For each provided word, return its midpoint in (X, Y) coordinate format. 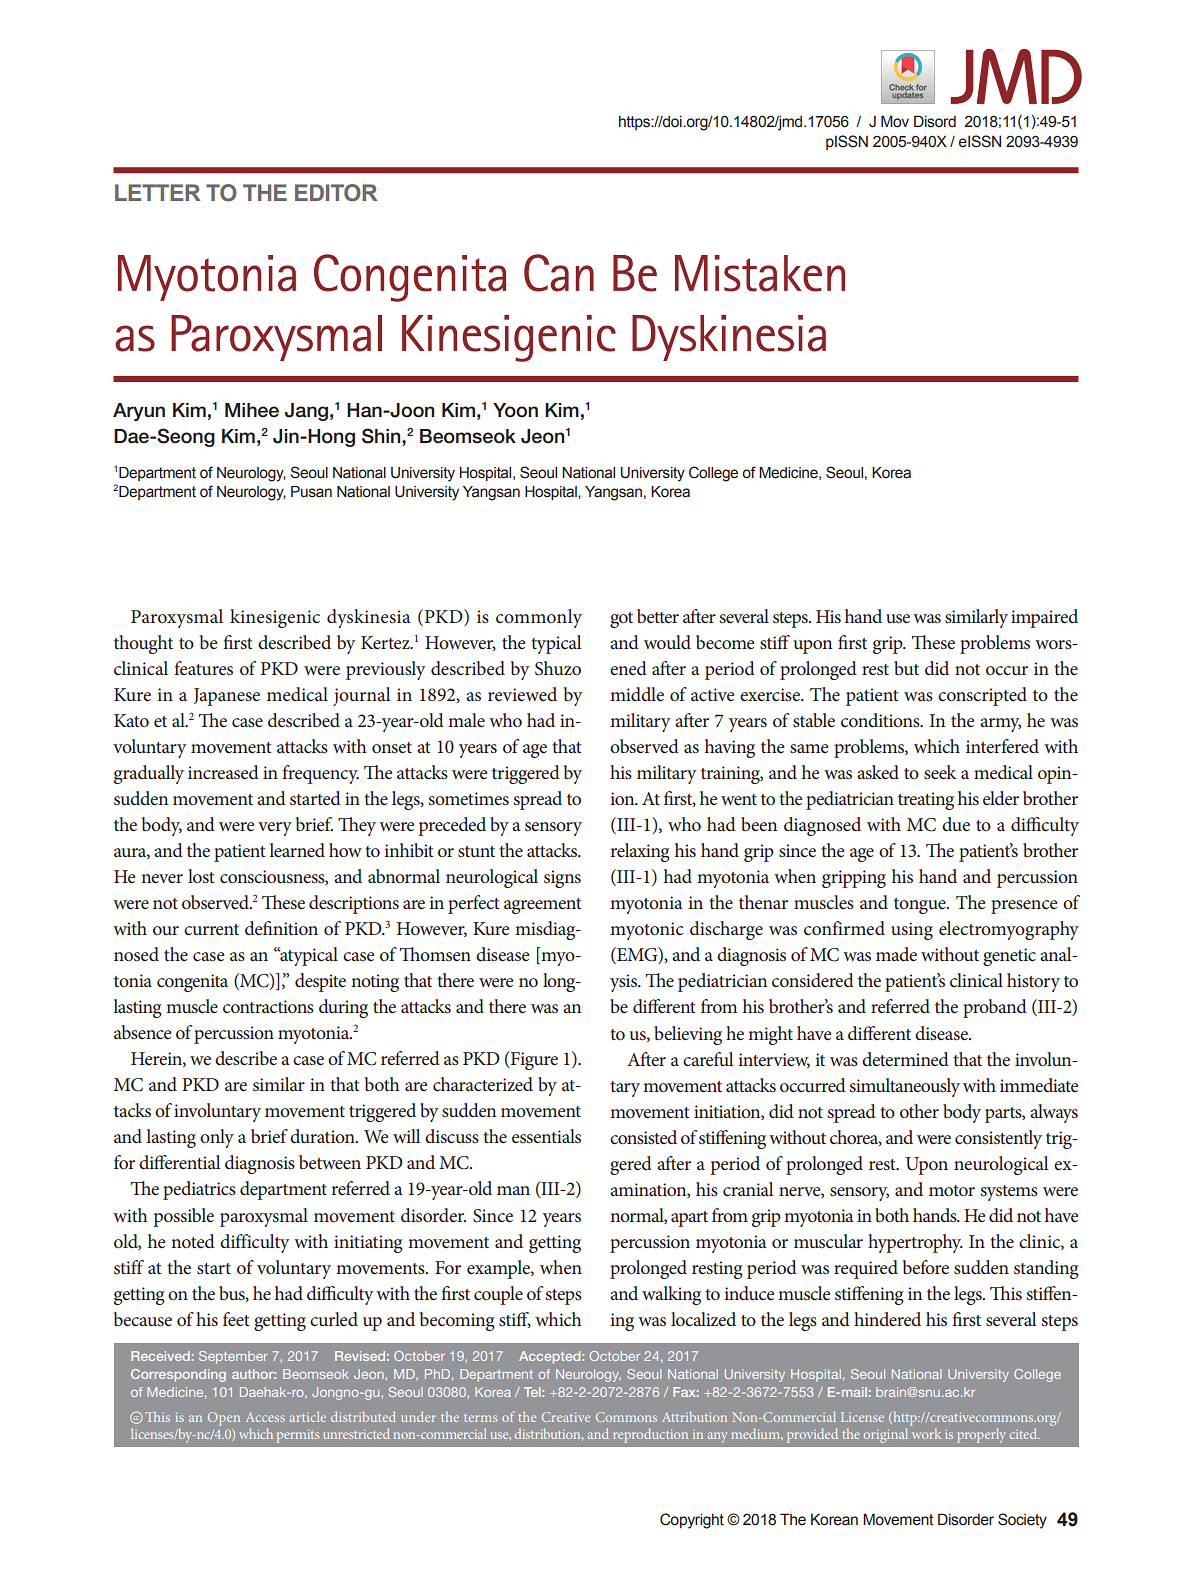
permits (298, 1436)
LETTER (157, 192)
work (926, 1434)
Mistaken (760, 273)
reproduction (650, 1435)
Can (559, 273)
